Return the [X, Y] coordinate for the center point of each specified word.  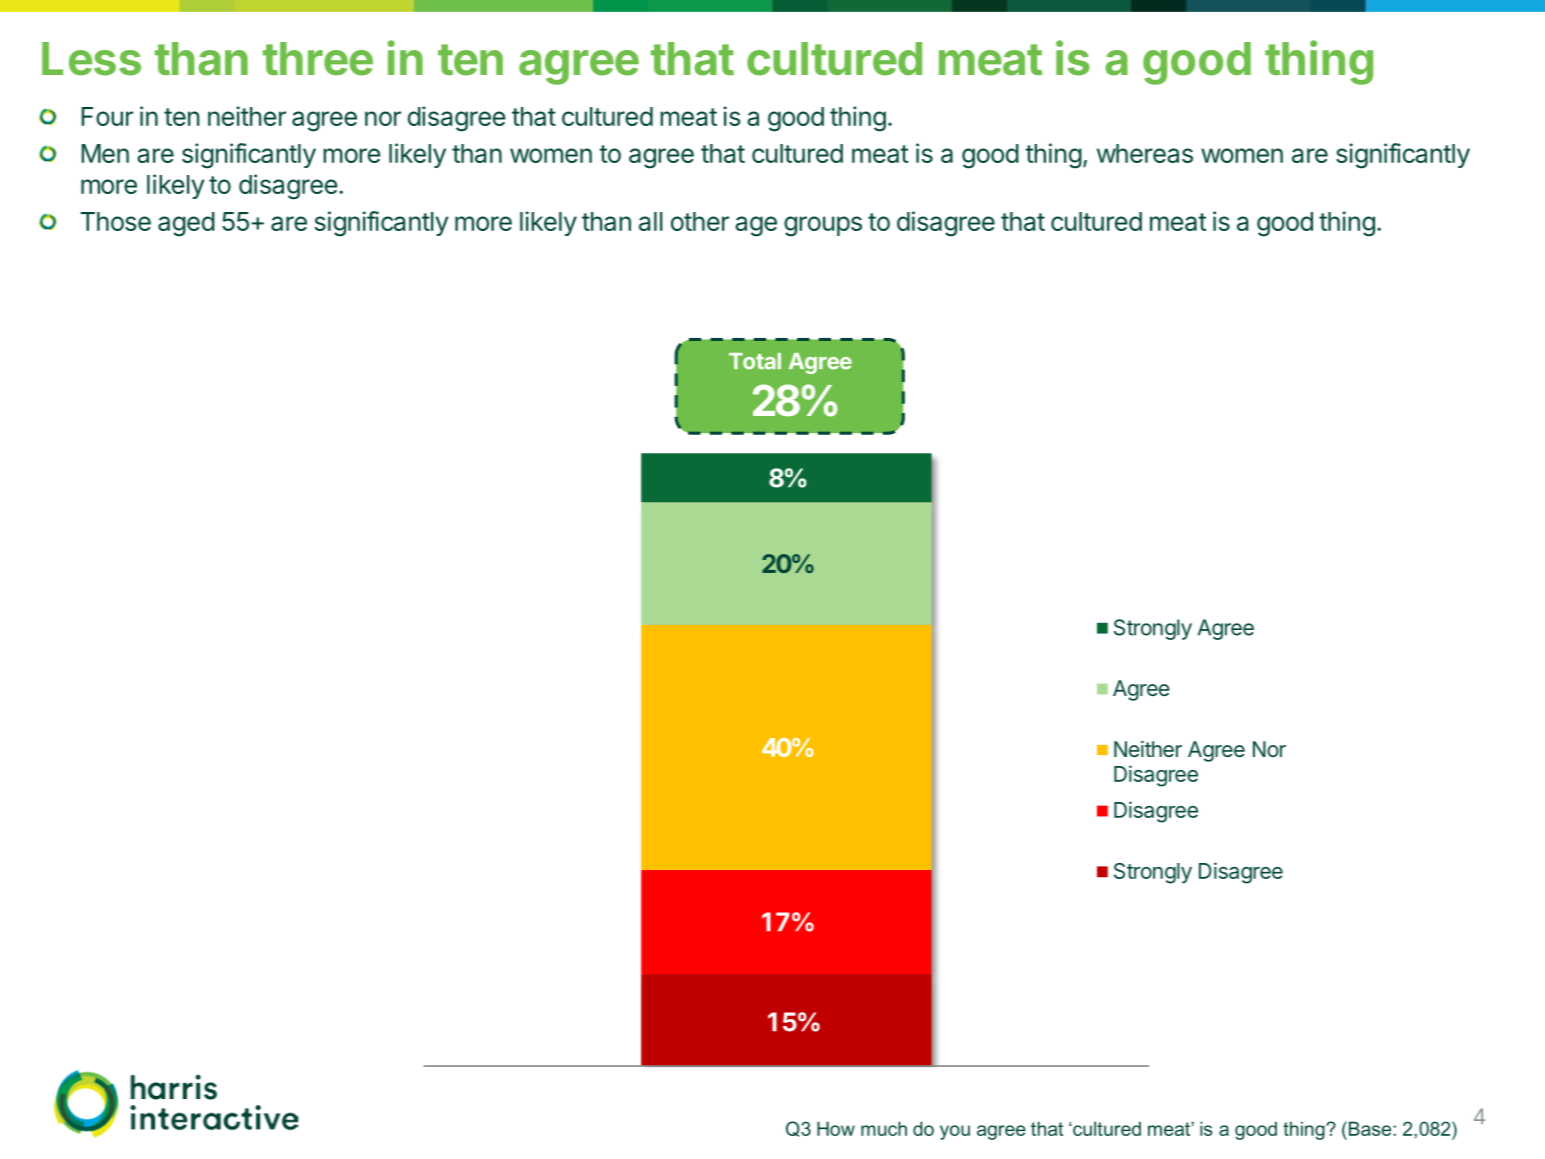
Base [1371, 1128]
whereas [1145, 153]
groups [823, 226]
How [836, 1128]
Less [91, 59]
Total [755, 361]
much [884, 1128]
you [955, 1132]
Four [107, 116]
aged [186, 224]
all [651, 221]
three [318, 59]
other [700, 221]
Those [115, 221]
